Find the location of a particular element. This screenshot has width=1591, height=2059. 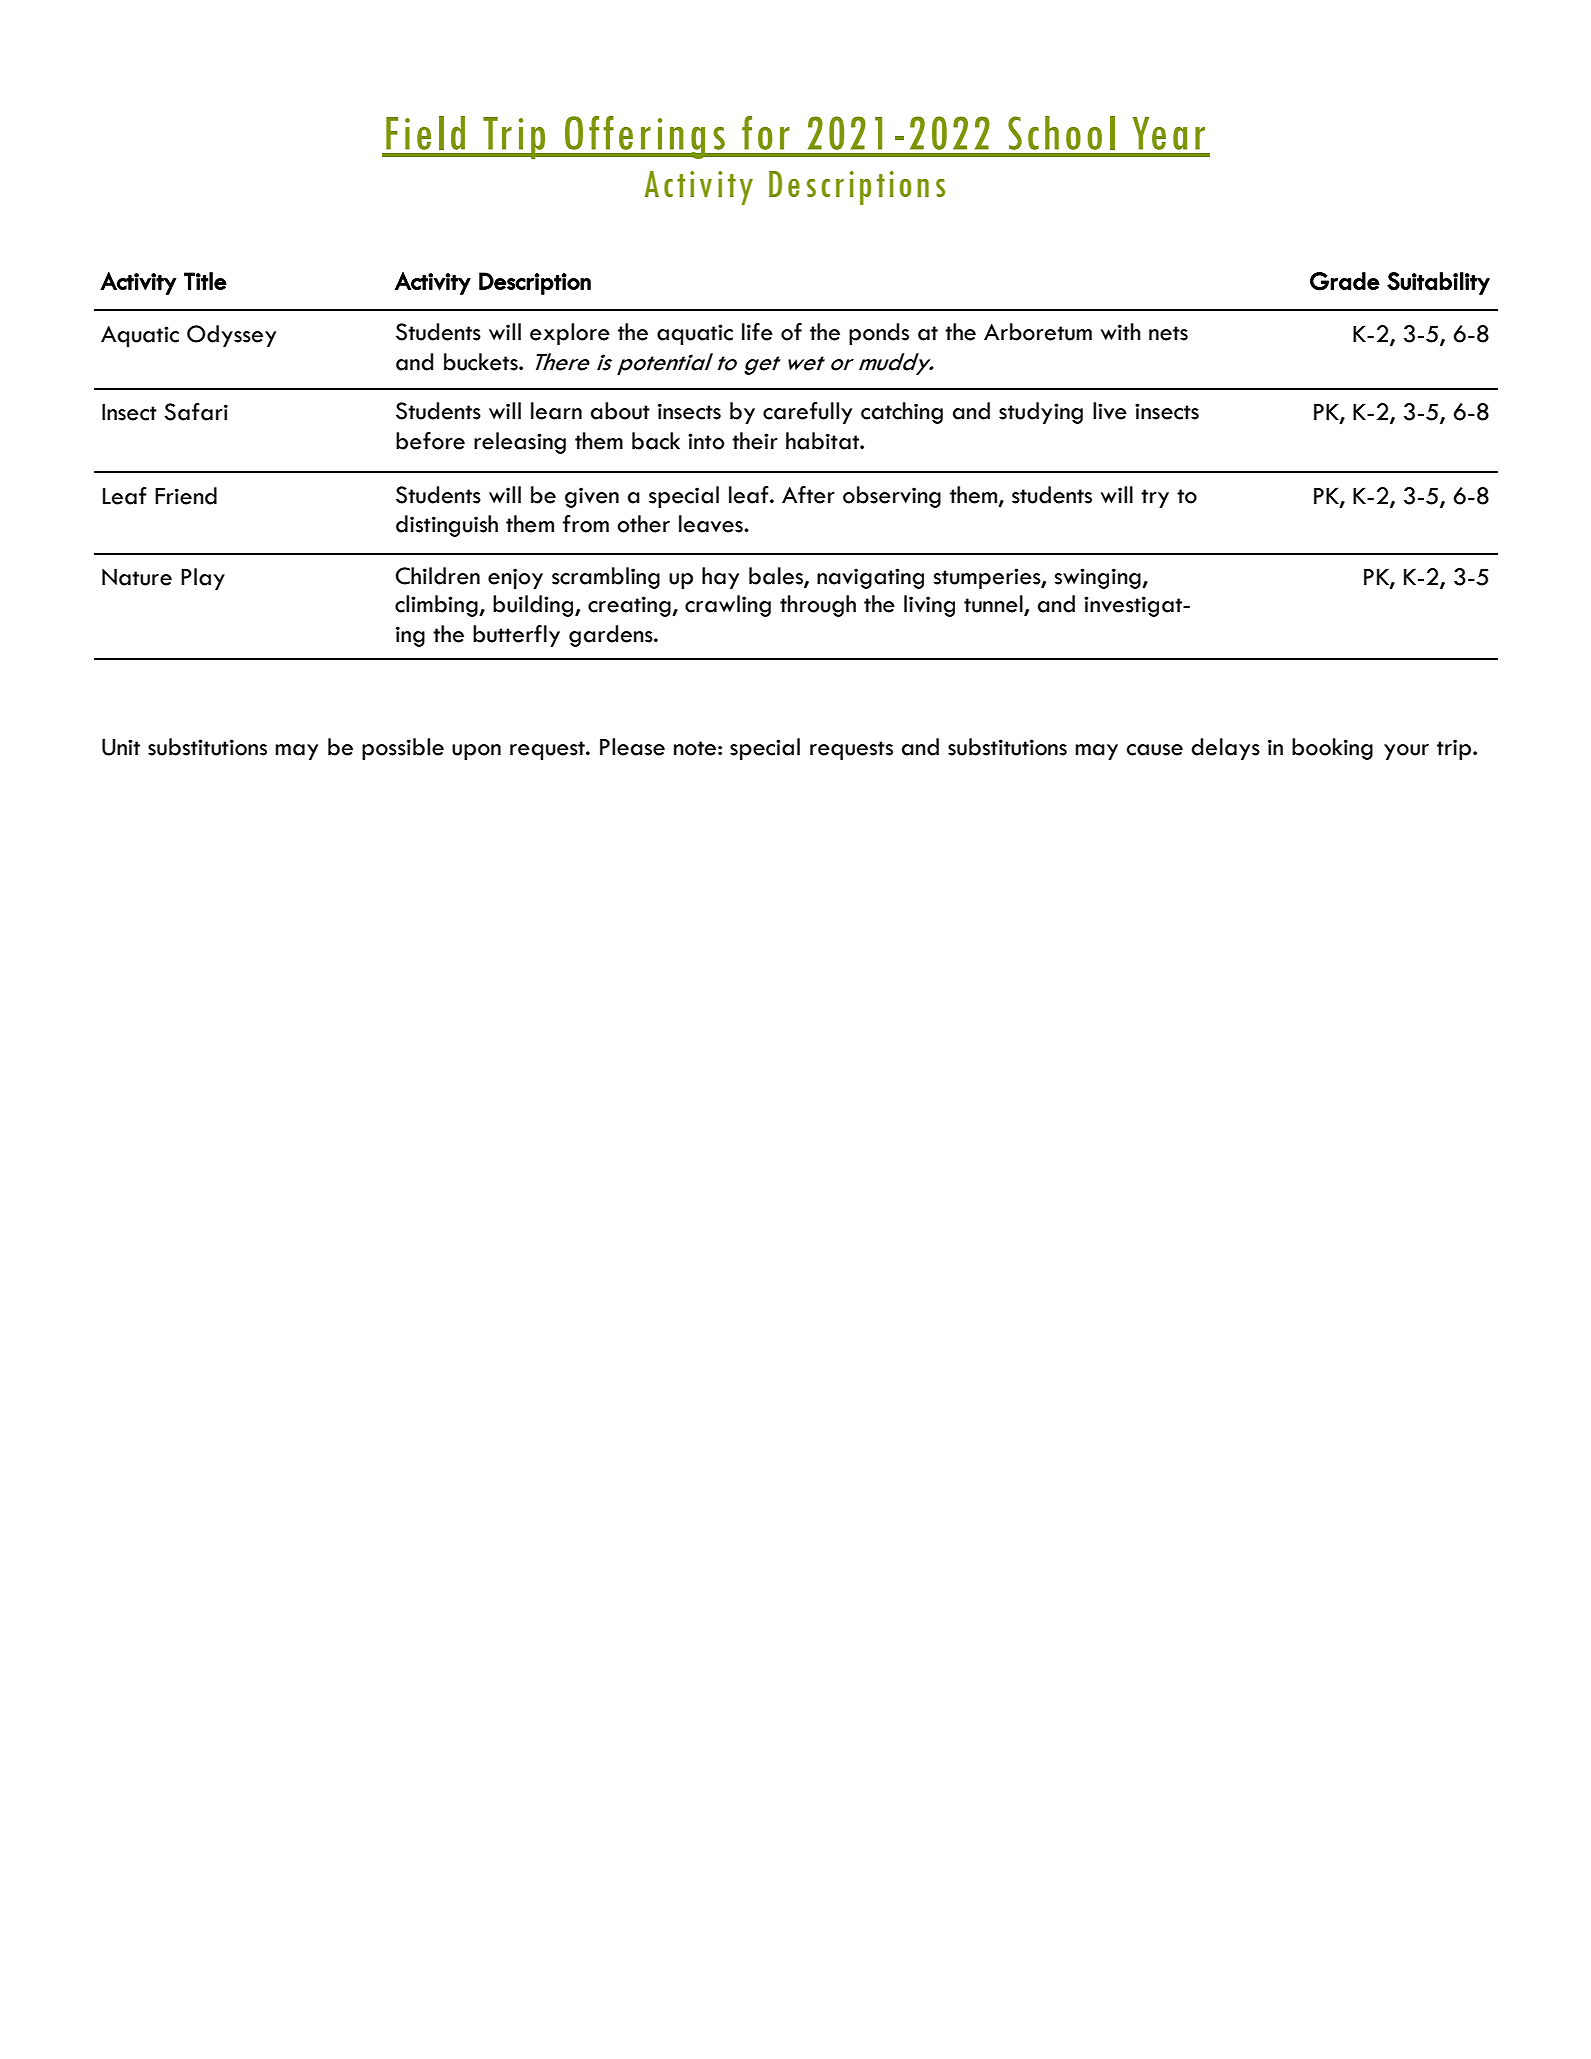

possible is located at coordinates (403, 749).
